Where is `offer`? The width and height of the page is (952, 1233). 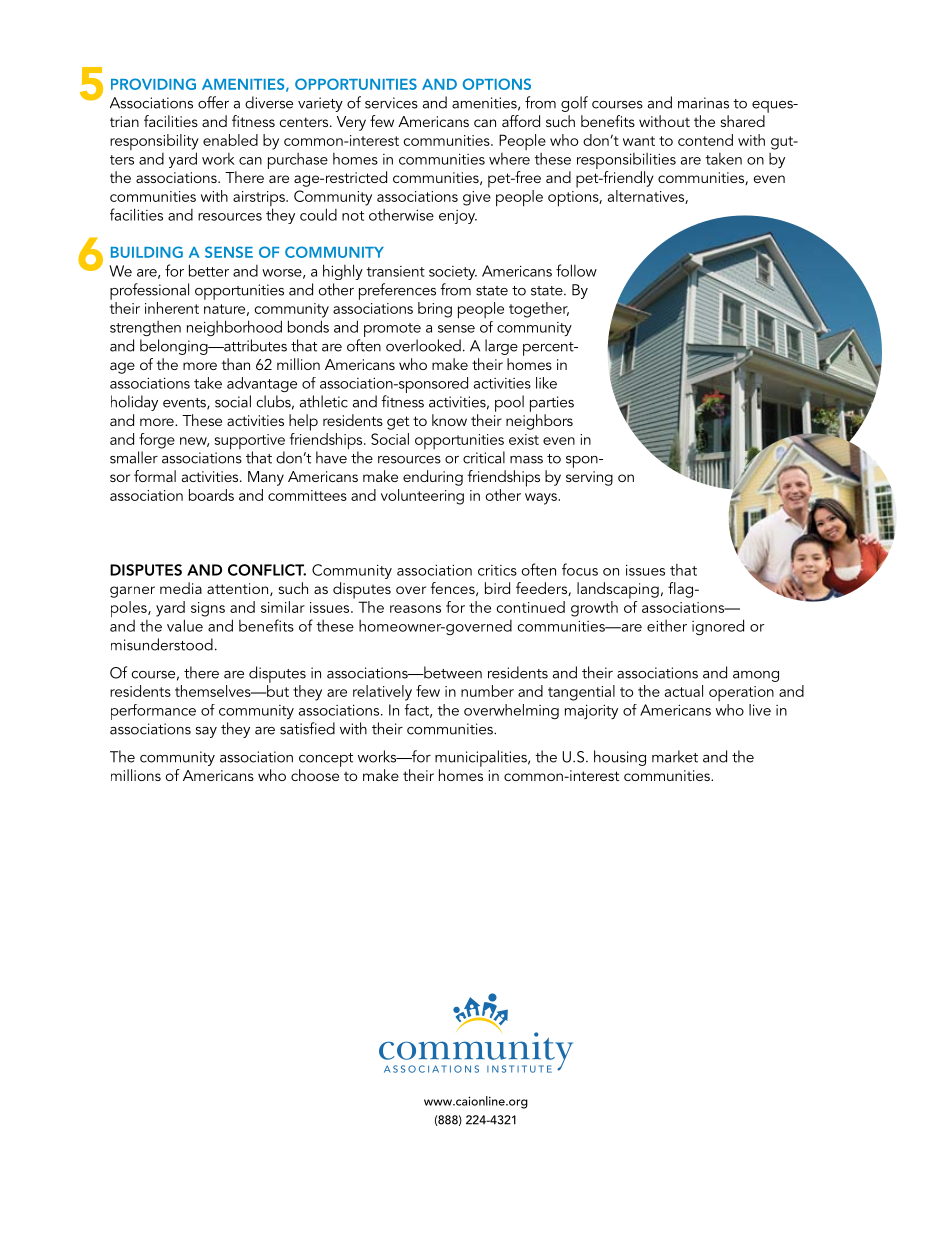 offer is located at coordinates (213, 102).
